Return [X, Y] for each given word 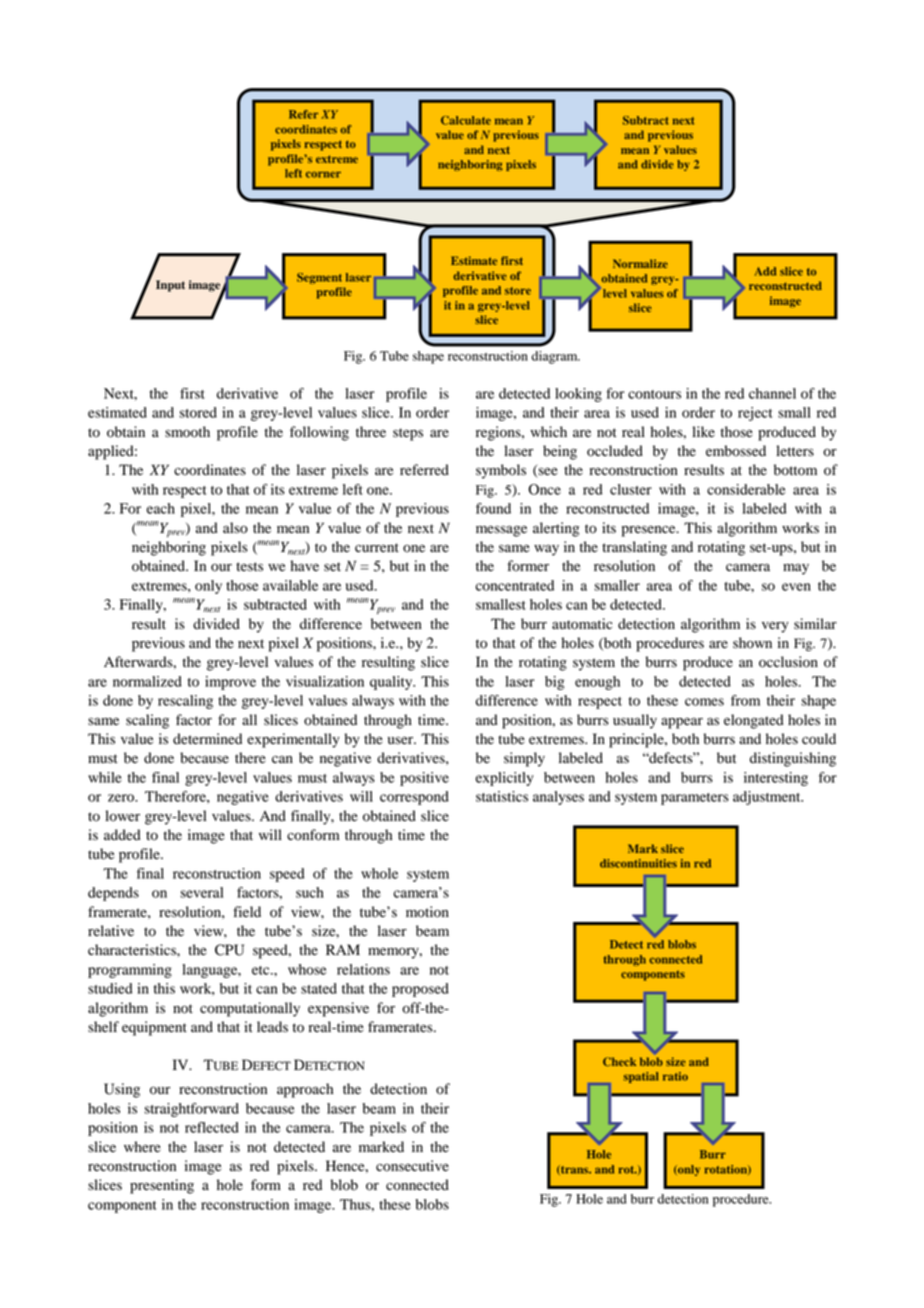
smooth [187, 432]
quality [392, 683]
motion [427, 912]
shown [752, 643]
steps [408, 434]
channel [772, 393]
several [201, 892]
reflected [212, 1127]
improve [230, 683]
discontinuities [638, 863]
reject [755, 414]
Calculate [466, 120]
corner [323, 174]
